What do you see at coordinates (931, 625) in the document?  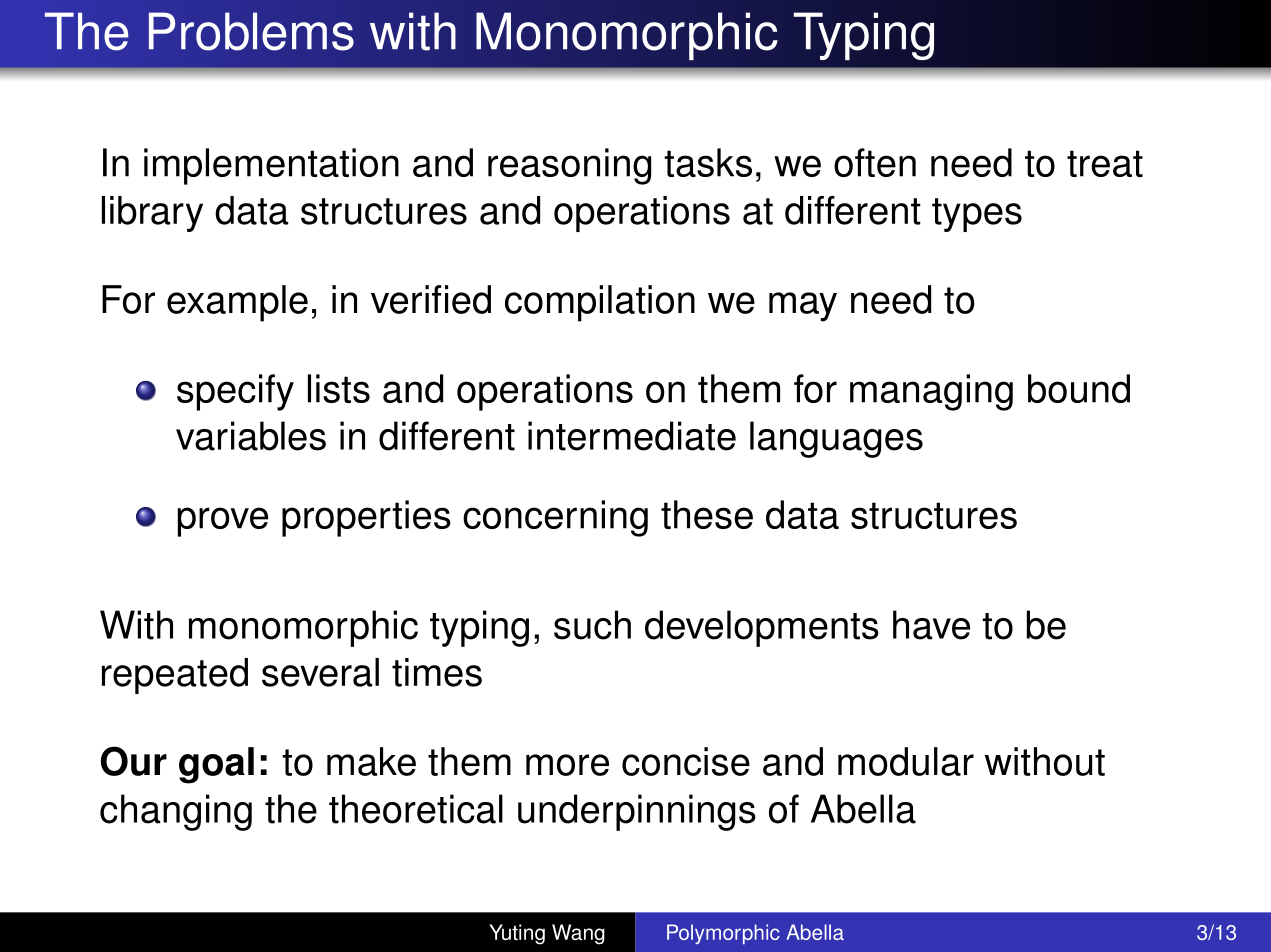 I see `have` at bounding box center [931, 625].
